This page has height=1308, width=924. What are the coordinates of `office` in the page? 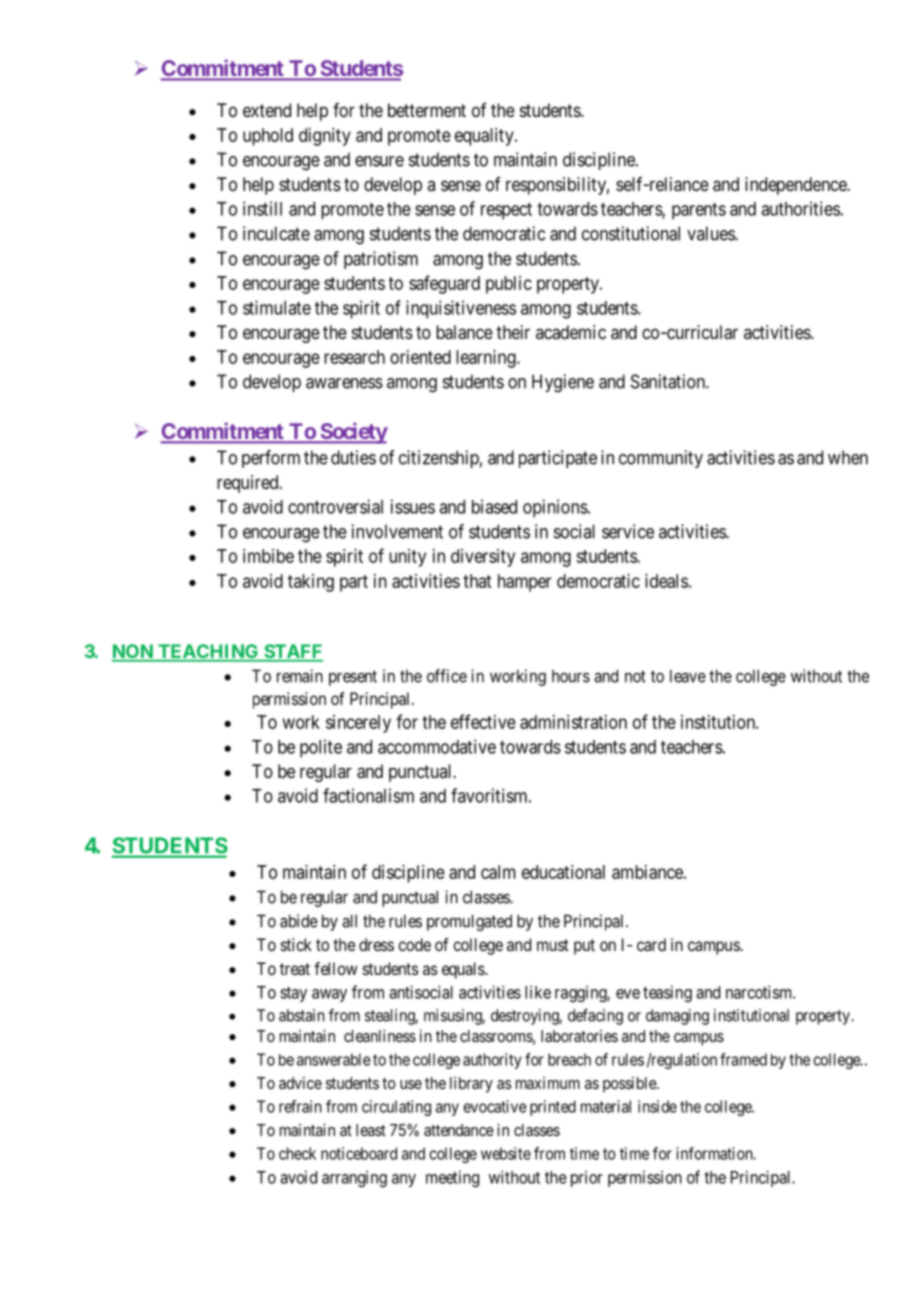 It's located at (447, 676).
